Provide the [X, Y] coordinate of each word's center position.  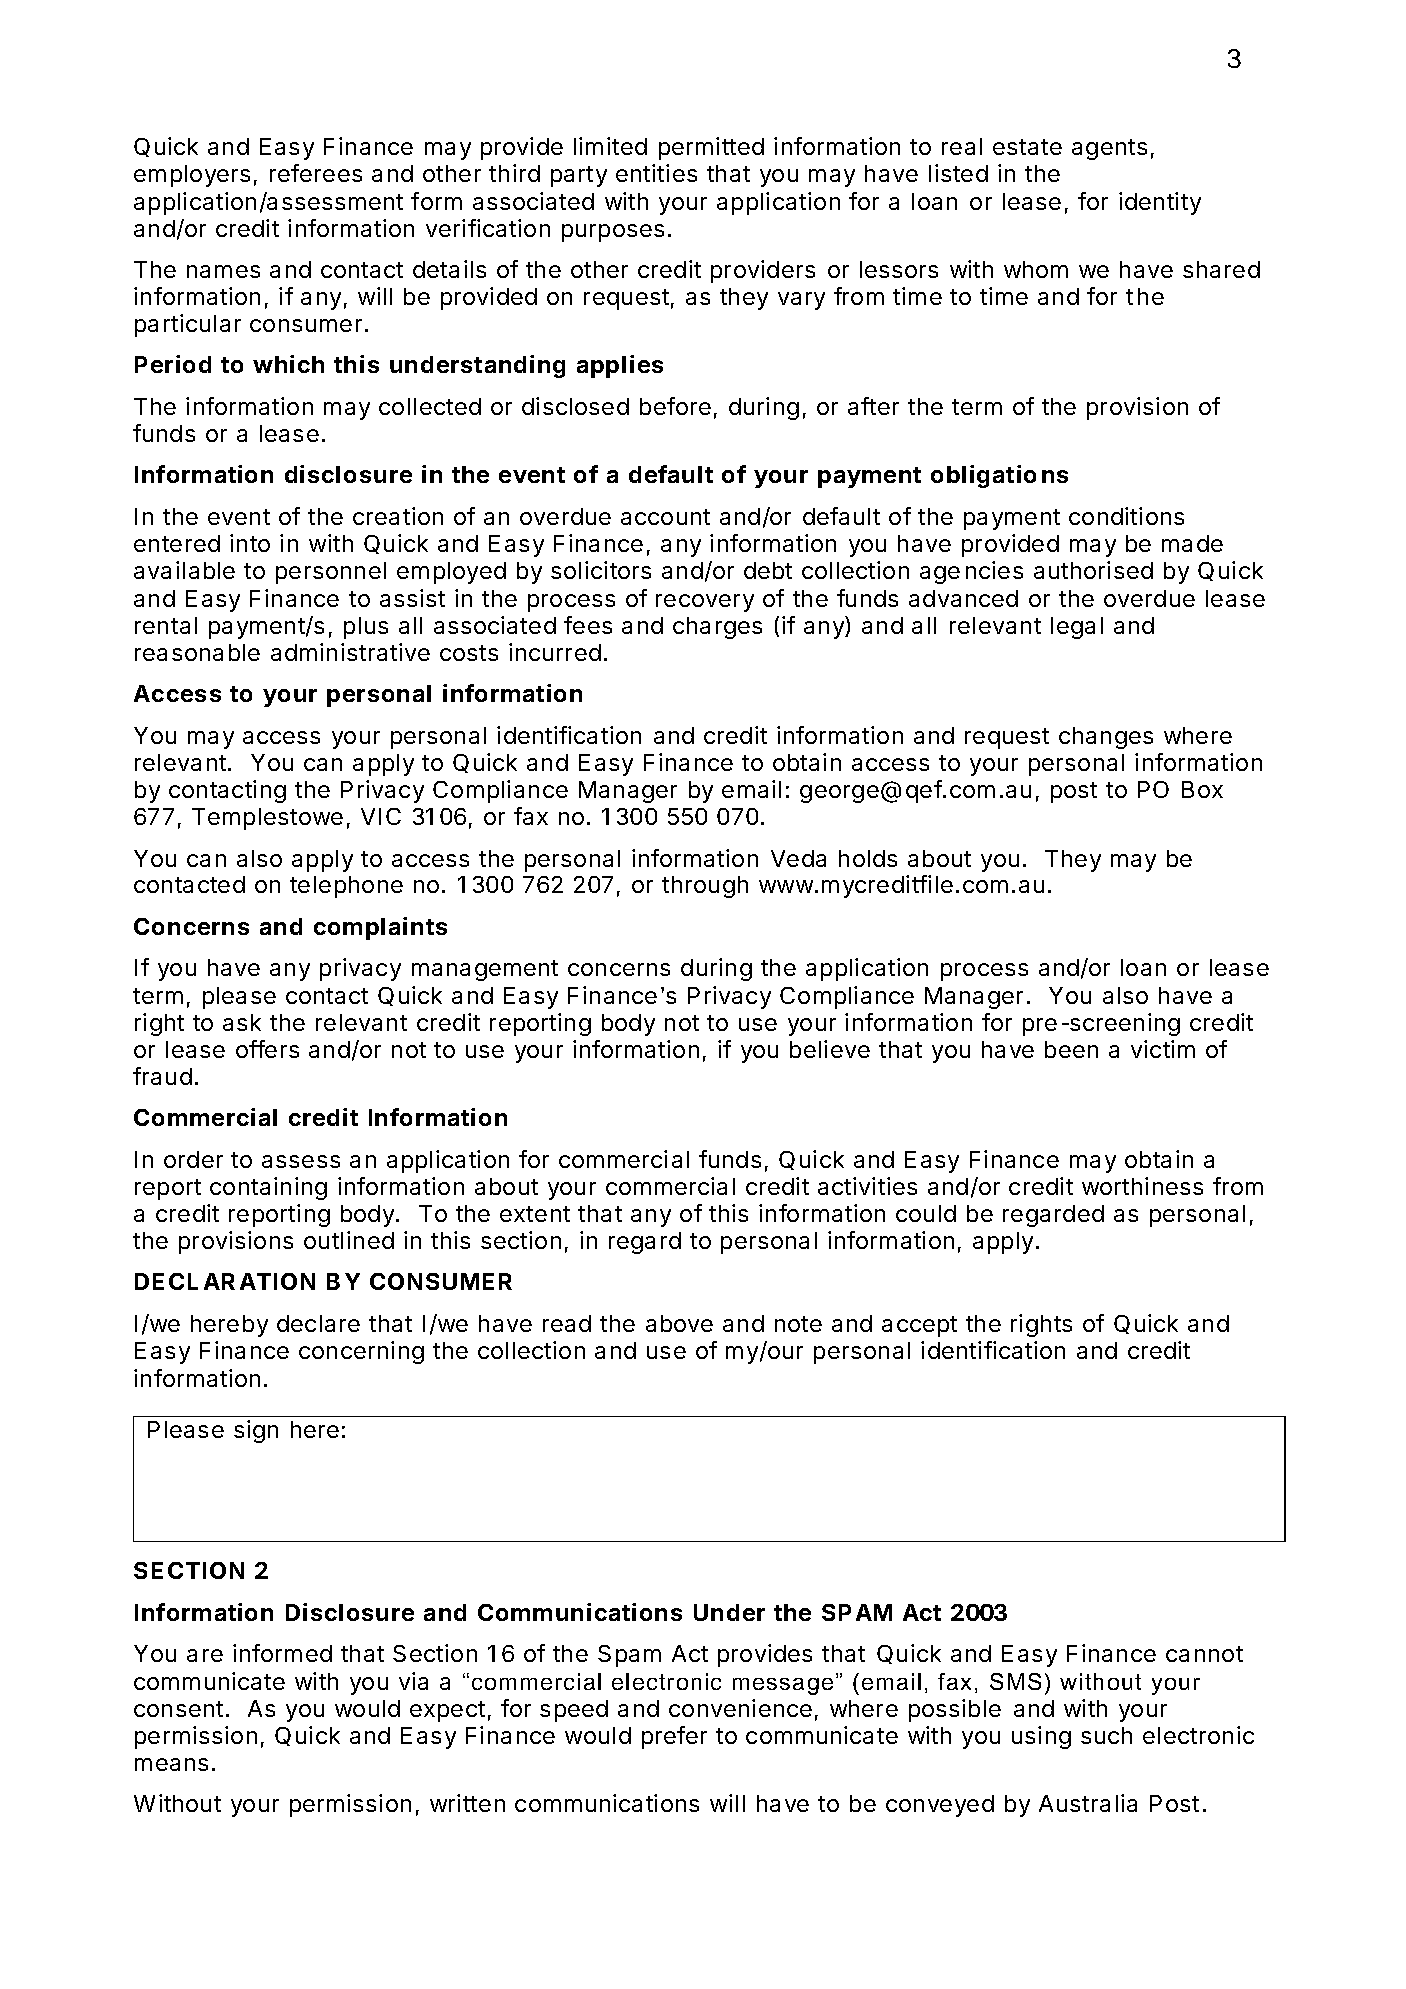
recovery [705, 603]
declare [318, 1323]
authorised [1093, 570]
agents [1109, 149]
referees [316, 173]
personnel [331, 573]
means [171, 1764]
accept [919, 1326]
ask [242, 1022]
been [1071, 1049]
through [705, 887]
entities [656, 173]
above [679, 1323]
